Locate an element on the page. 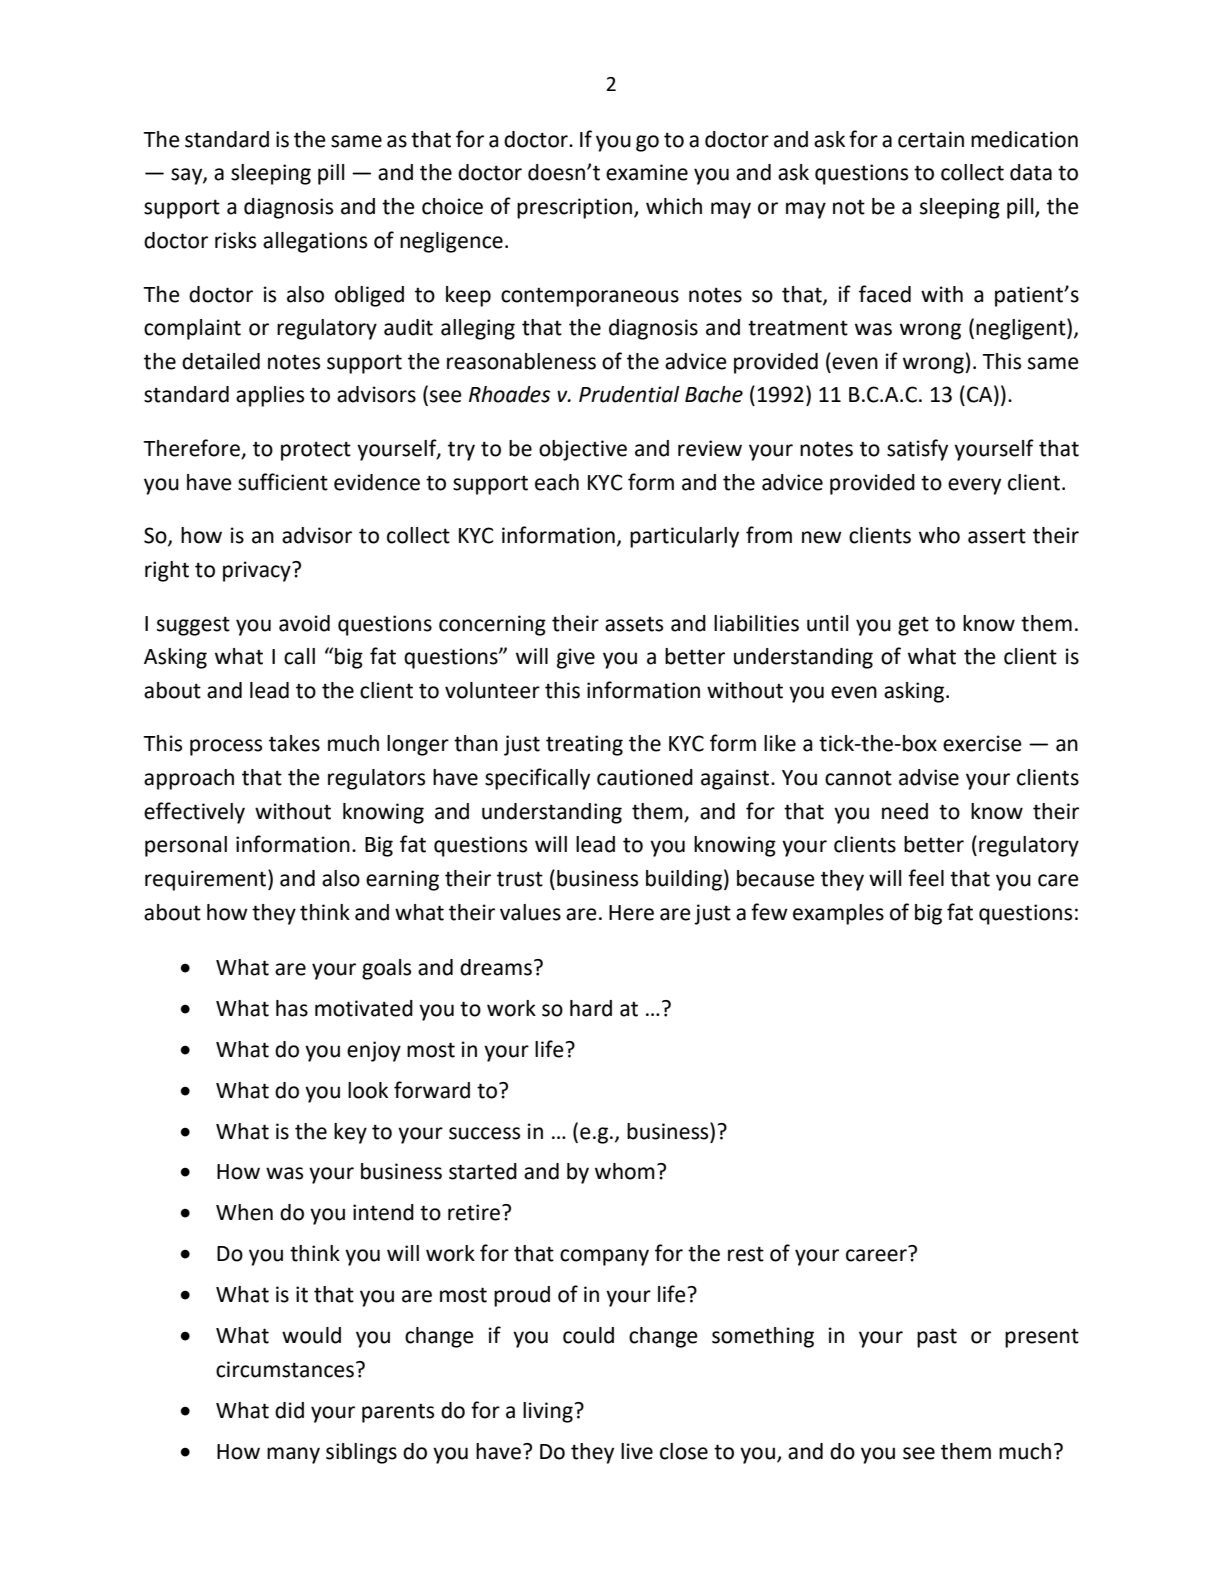 This page has height=1582, width=1223. privacy is located at coordinates (258, 571).
